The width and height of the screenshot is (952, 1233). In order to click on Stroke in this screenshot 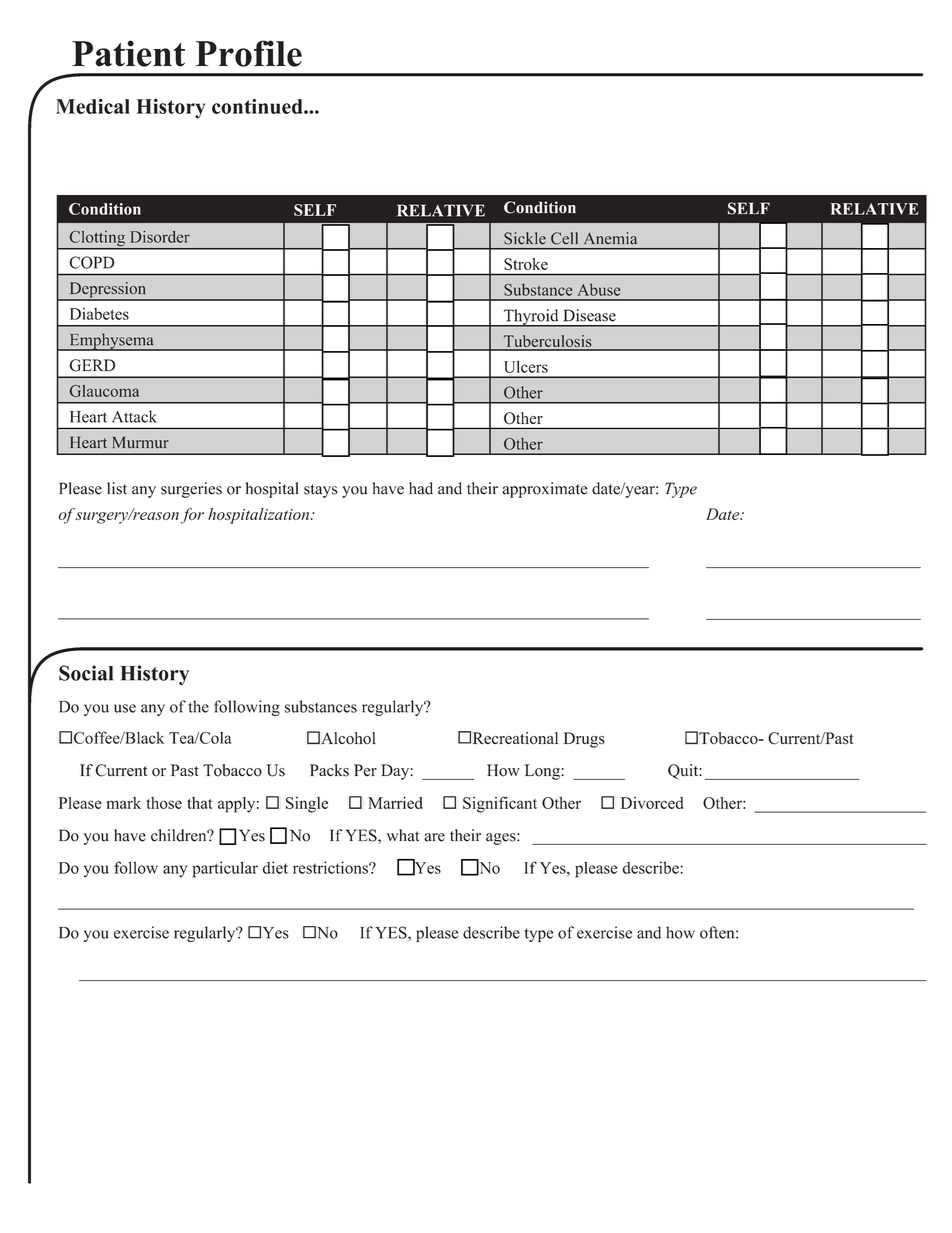, I will do `click(526, 264)`.
